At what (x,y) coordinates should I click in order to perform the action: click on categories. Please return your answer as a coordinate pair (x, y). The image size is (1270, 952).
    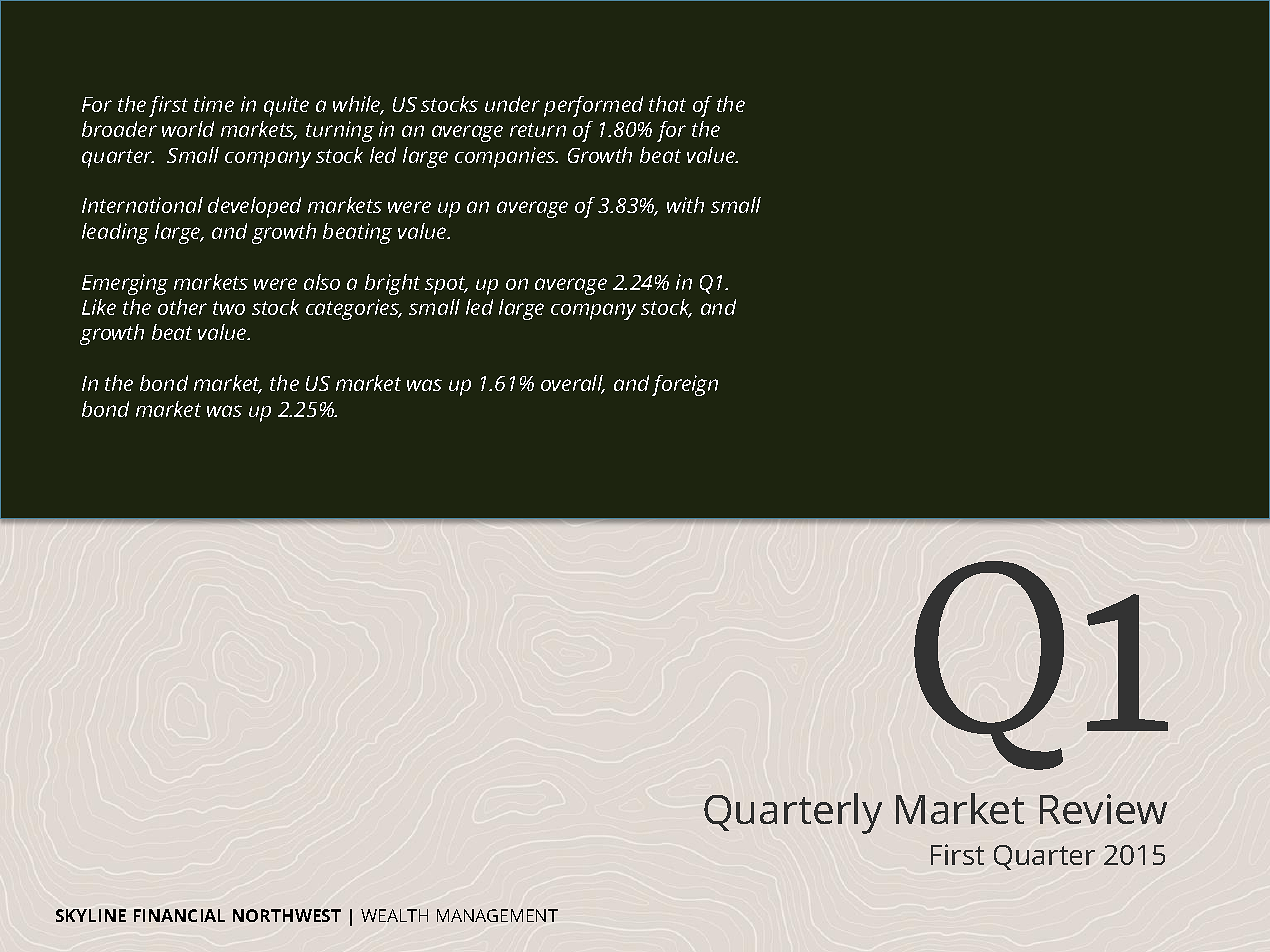
    Looking at the image, I should click on (353, 309).
